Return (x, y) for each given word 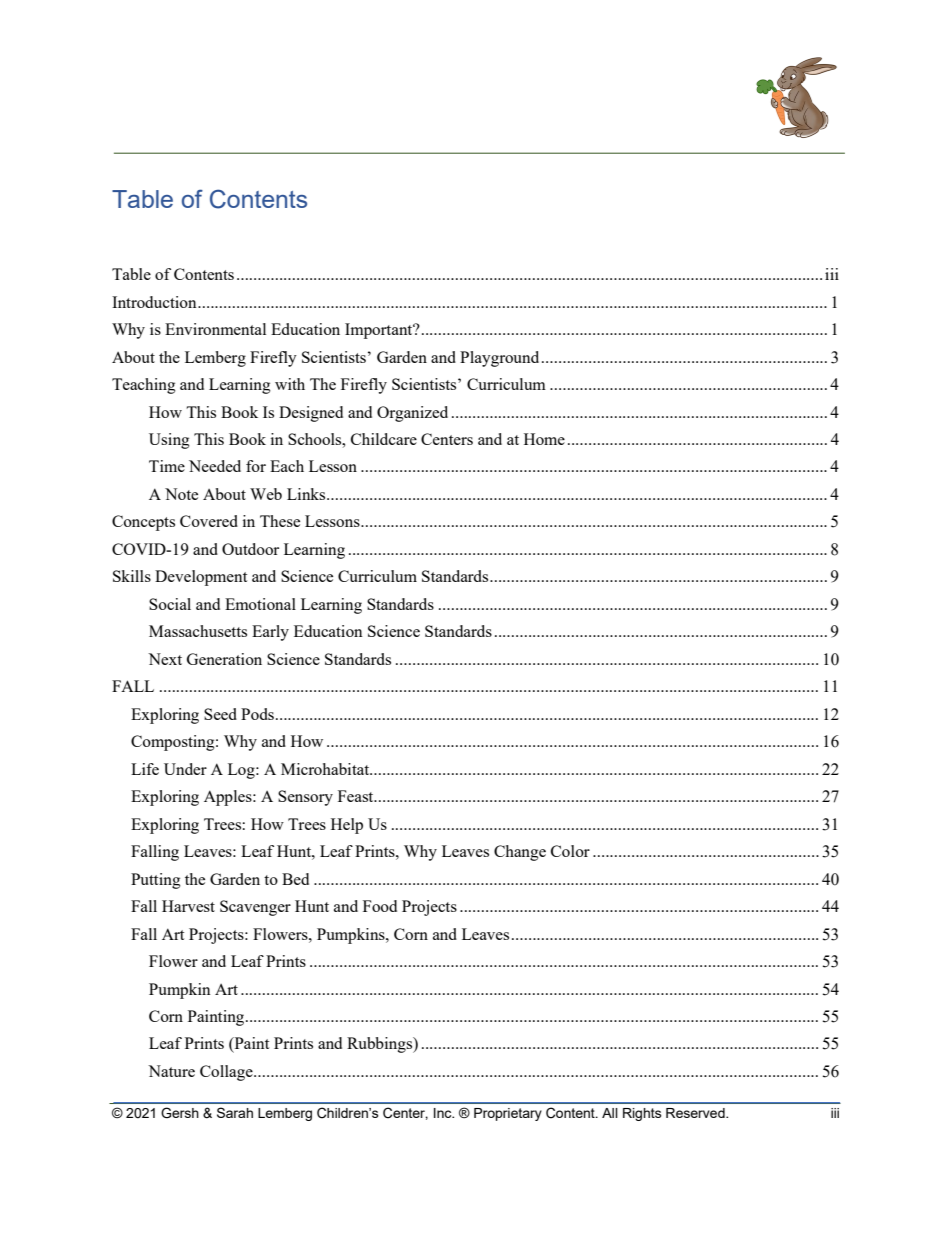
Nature (171, 1071)
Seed (220, 714)
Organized (412, 414)
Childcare (384, 439)
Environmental (215, 329)
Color (570, 851)
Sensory (305, 798)
